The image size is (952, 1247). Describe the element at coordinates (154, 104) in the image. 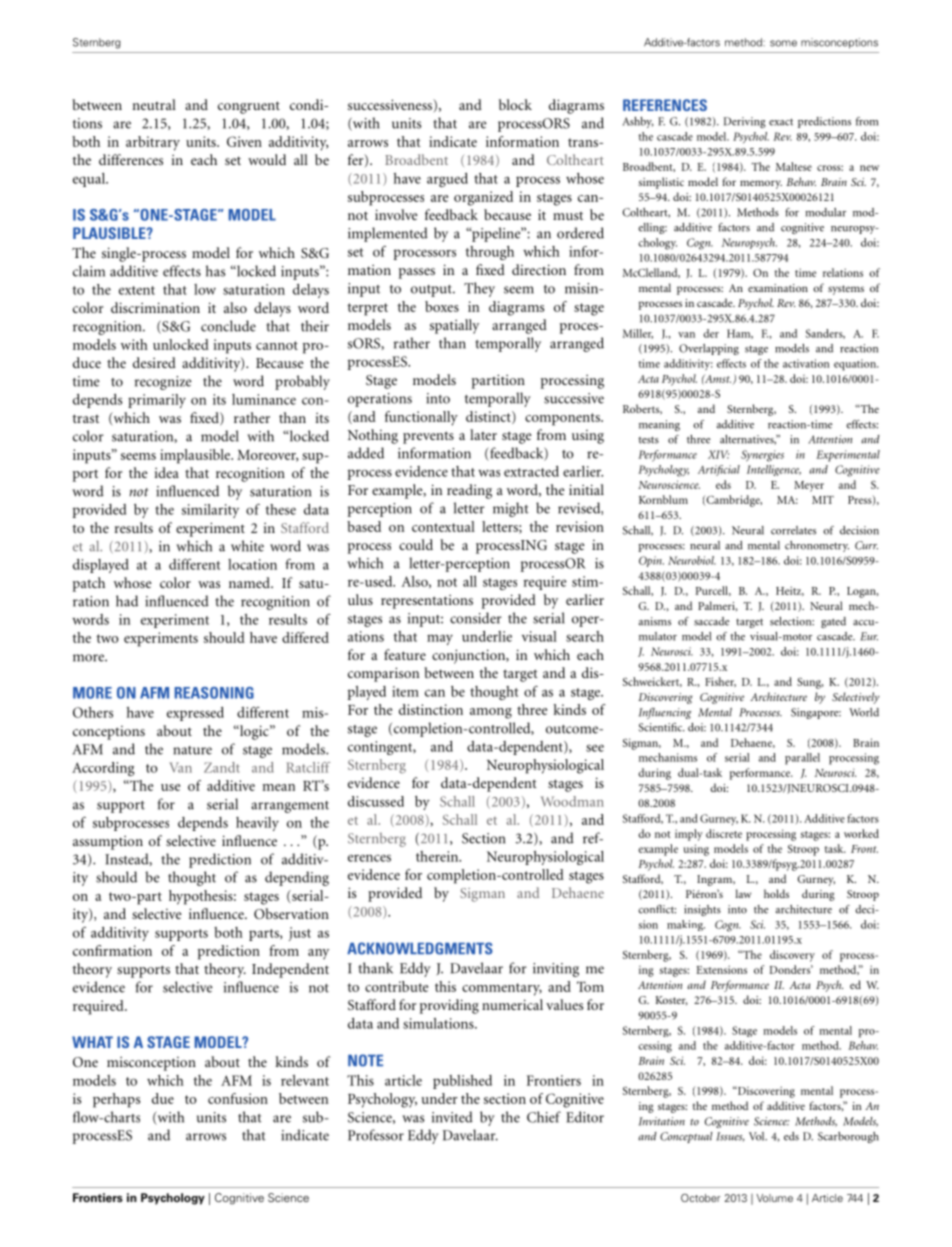

I see `neutral` at that location.
